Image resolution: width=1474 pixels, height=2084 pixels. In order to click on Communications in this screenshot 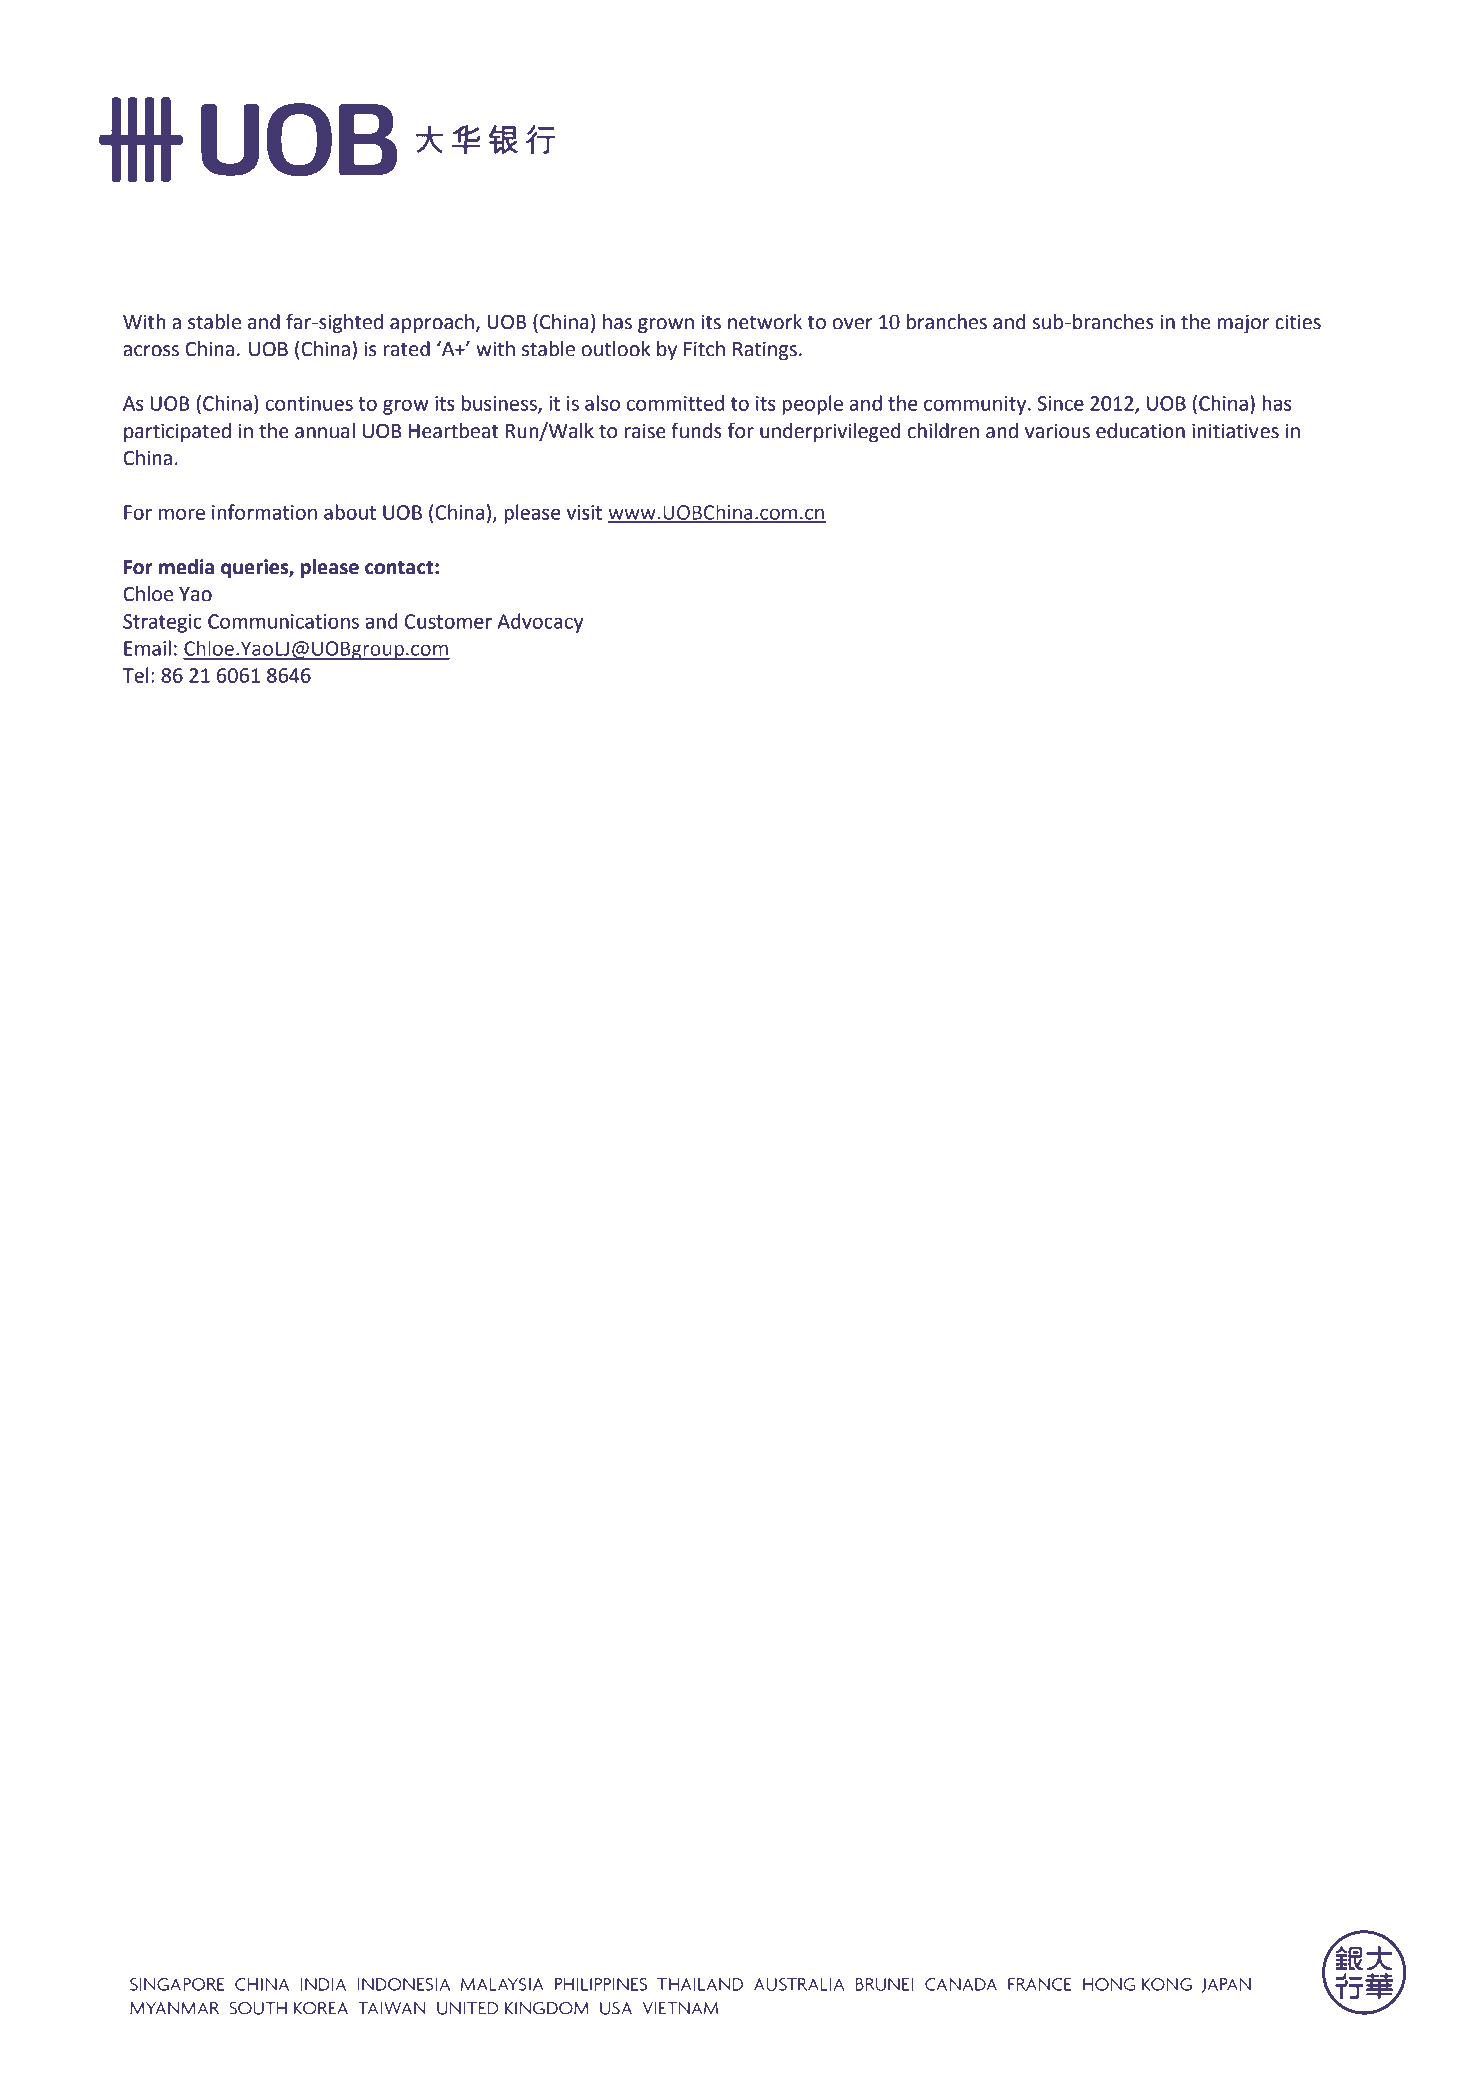, I will do `click(283, 621)`.
